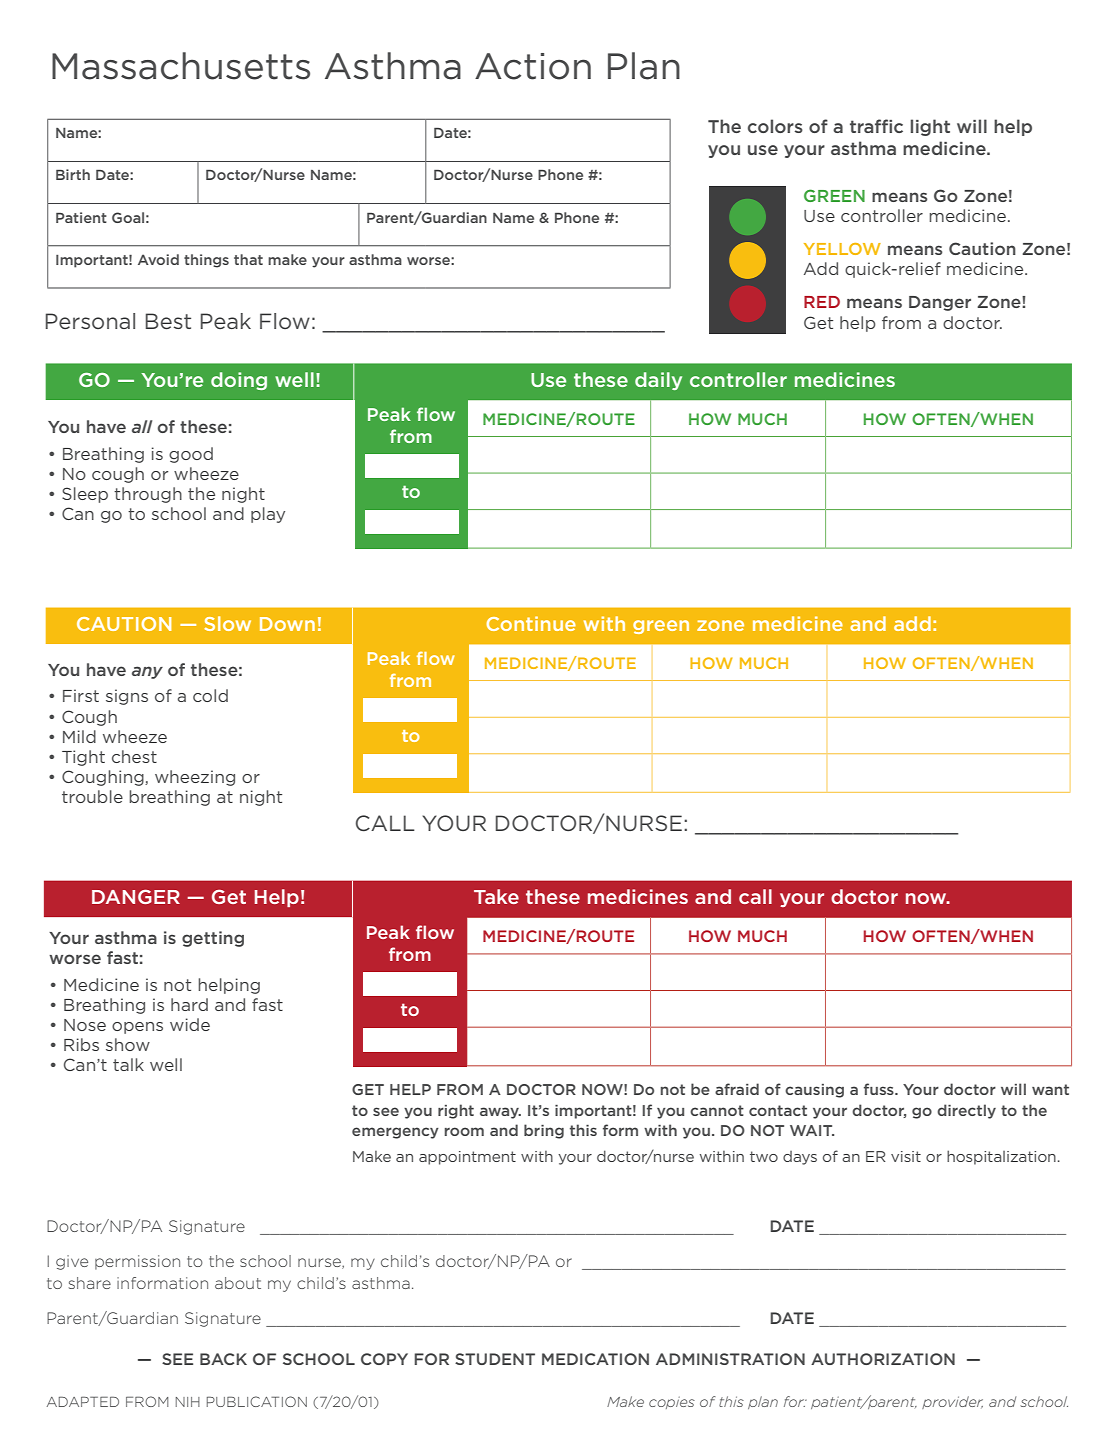 The height and width of the image is (1447, 1118). I want to click on light, so click(930, 127).
